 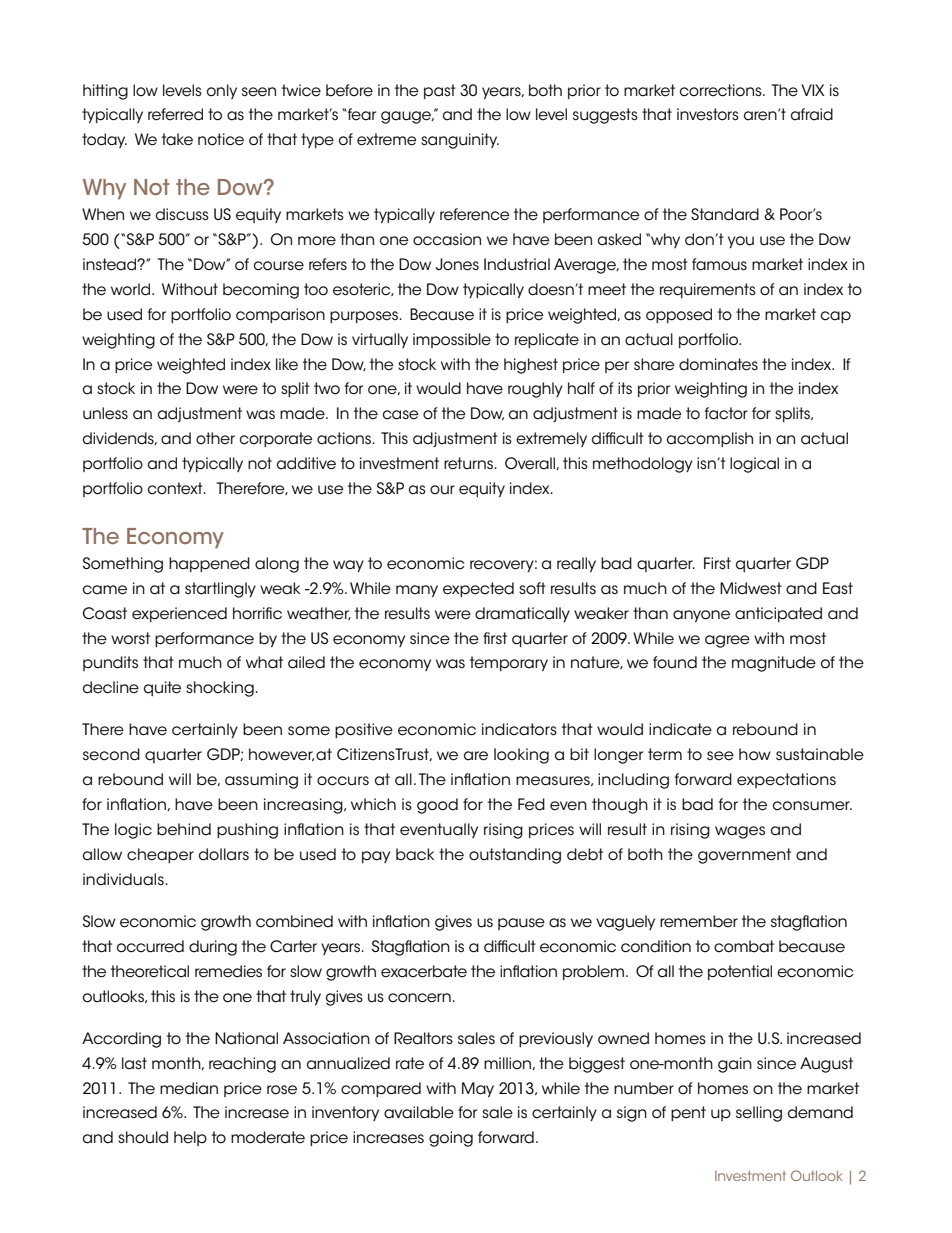 What do you see at coordinates (708, 114) in the document?
I see `investors` at bounding box center [708, 114].
